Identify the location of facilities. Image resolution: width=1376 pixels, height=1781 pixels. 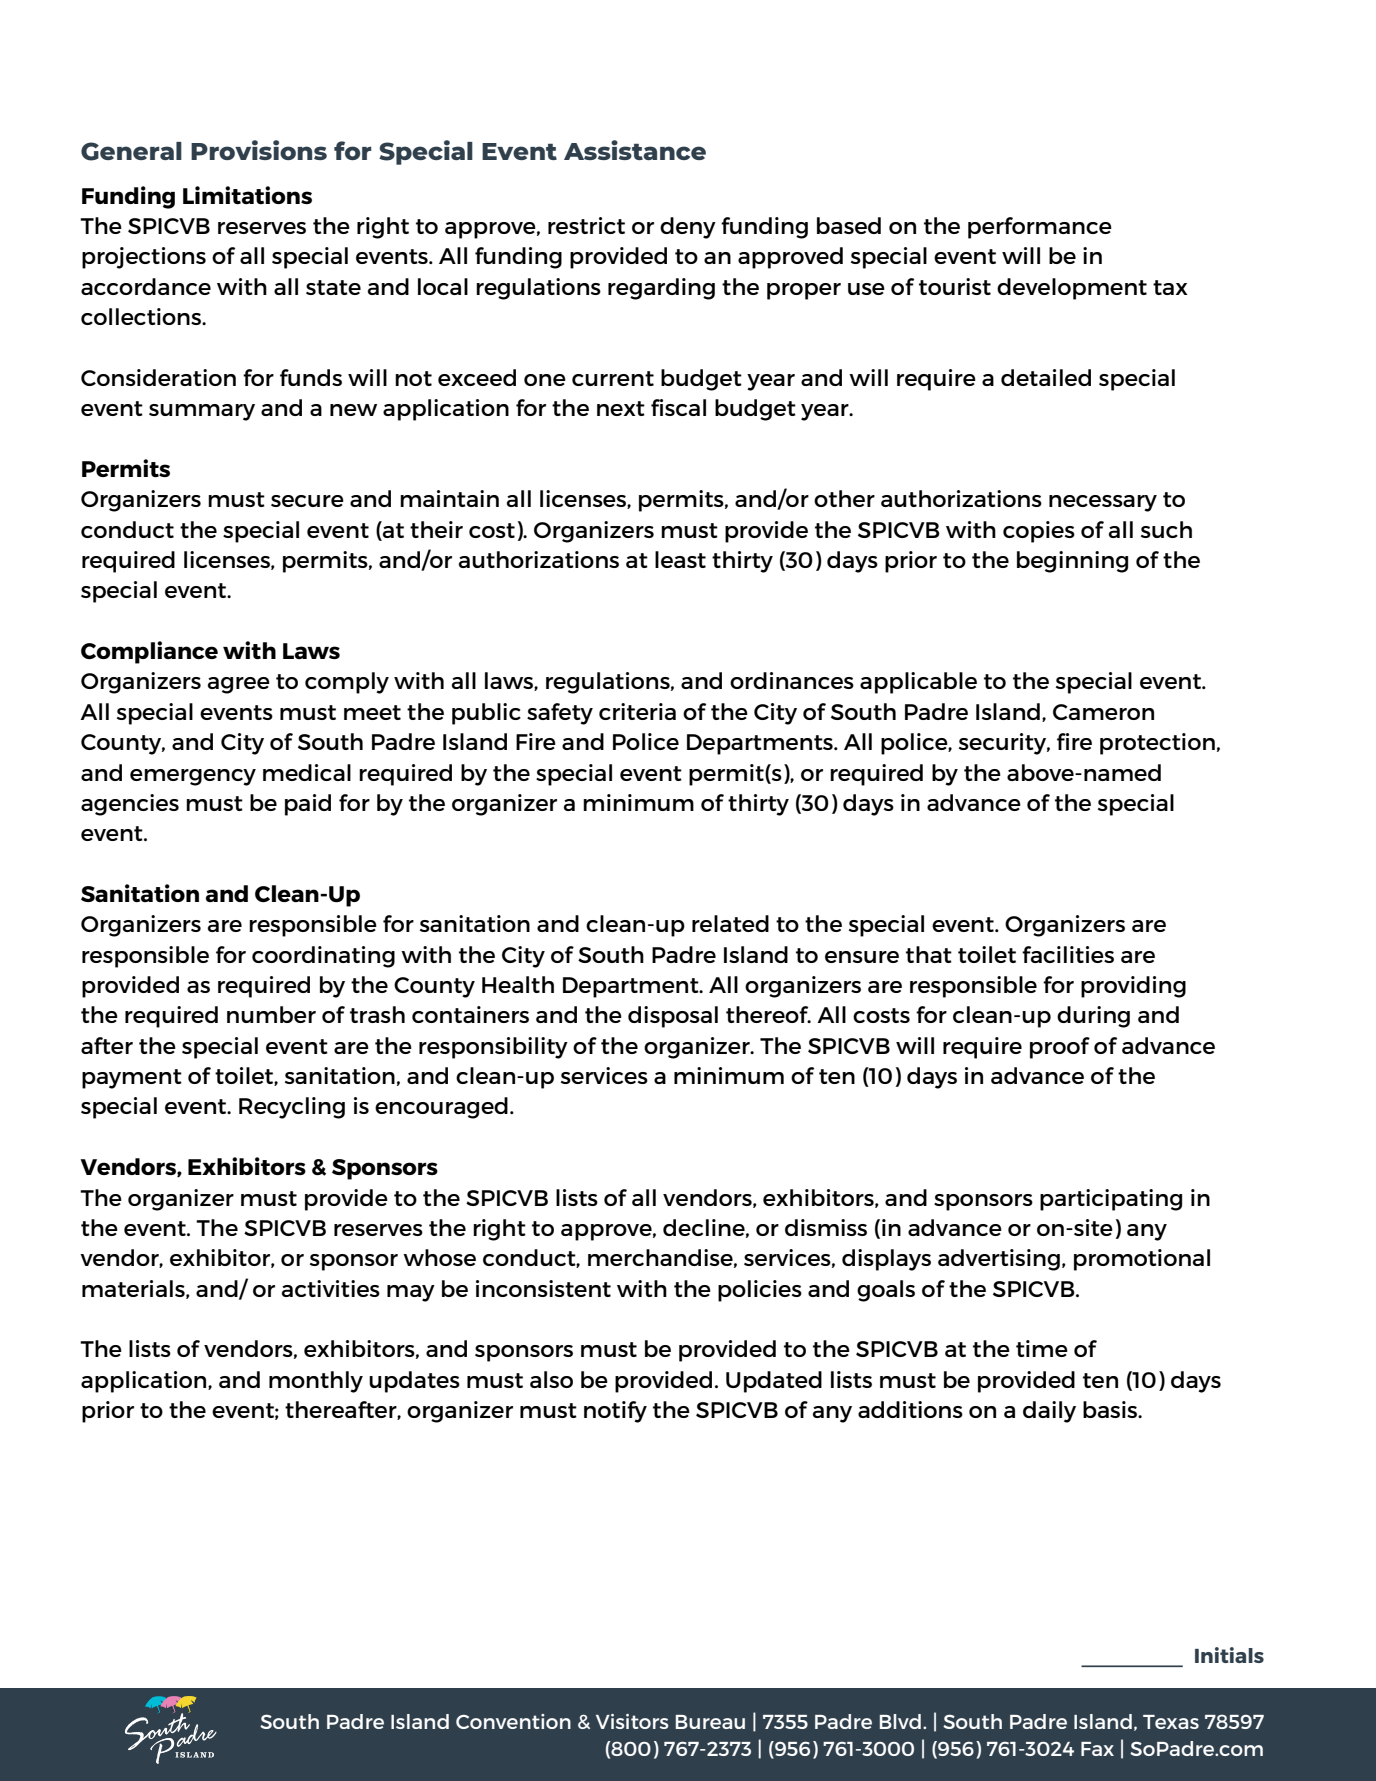
(1068, 954).
